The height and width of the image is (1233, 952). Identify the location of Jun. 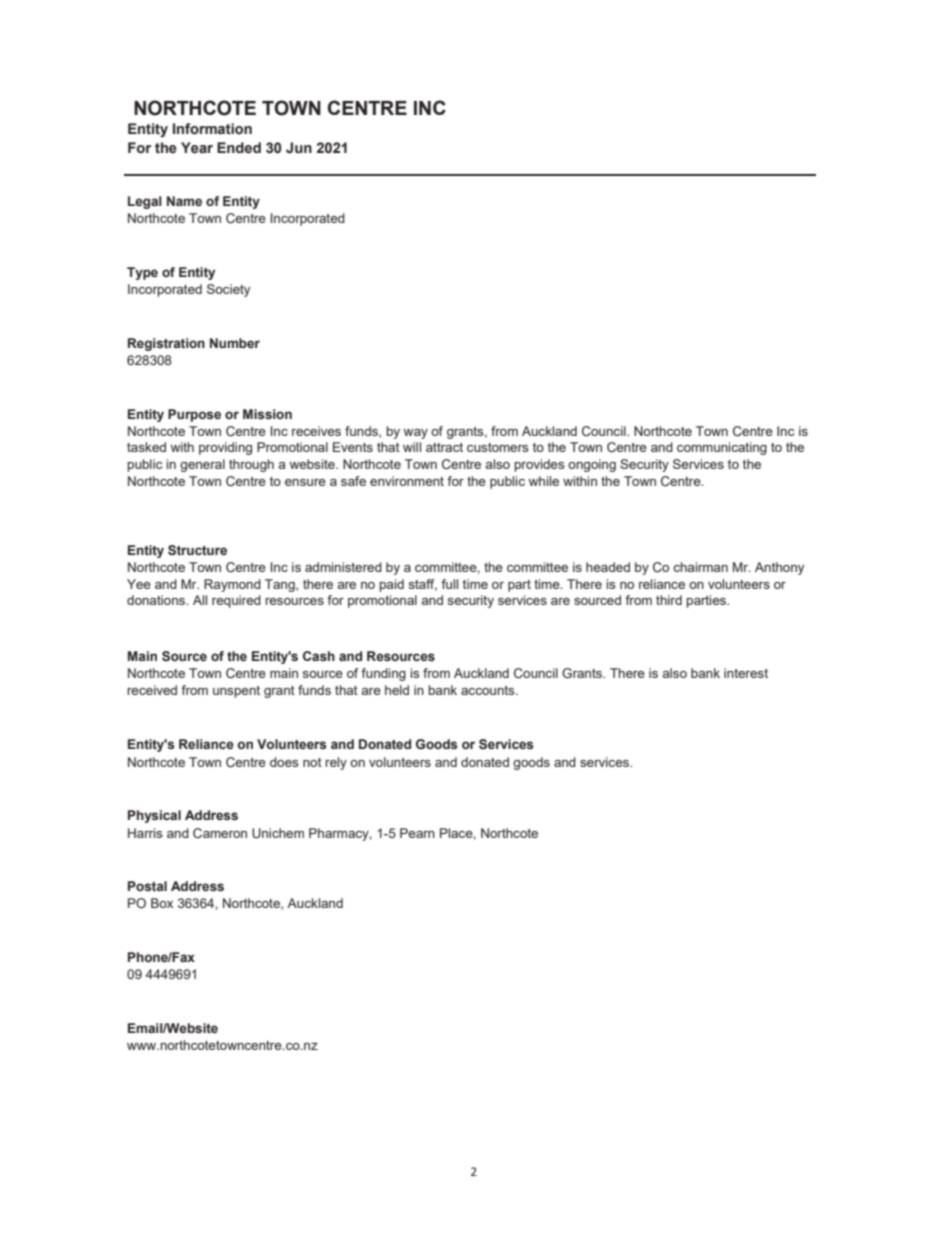
(299, 148).
